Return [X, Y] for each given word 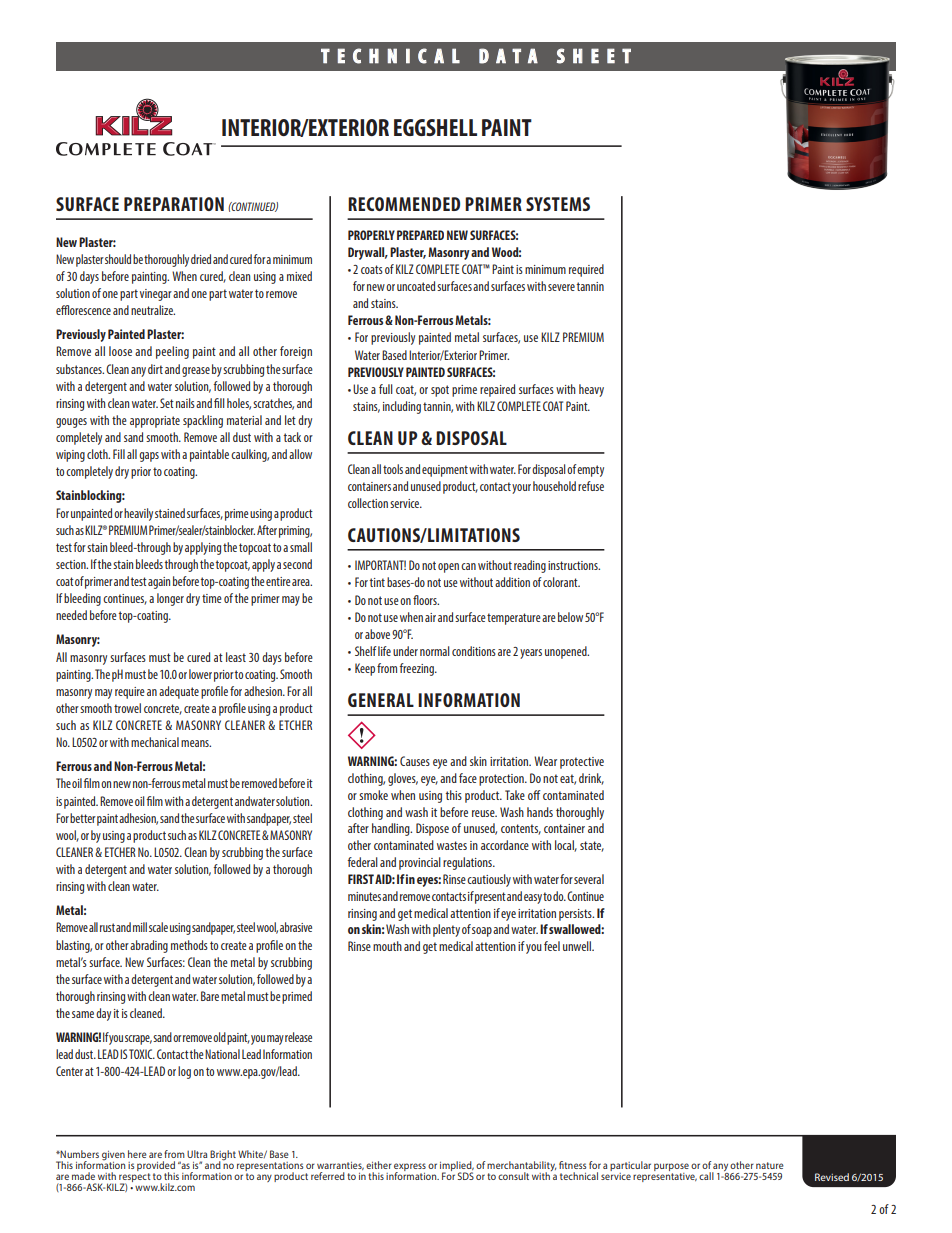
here [137, 1154]
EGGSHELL [435, 127]
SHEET [594, 56]
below [570, 617]
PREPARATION [174, 204]
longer [170, 599]
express [410, 1168]
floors [426, 600]
